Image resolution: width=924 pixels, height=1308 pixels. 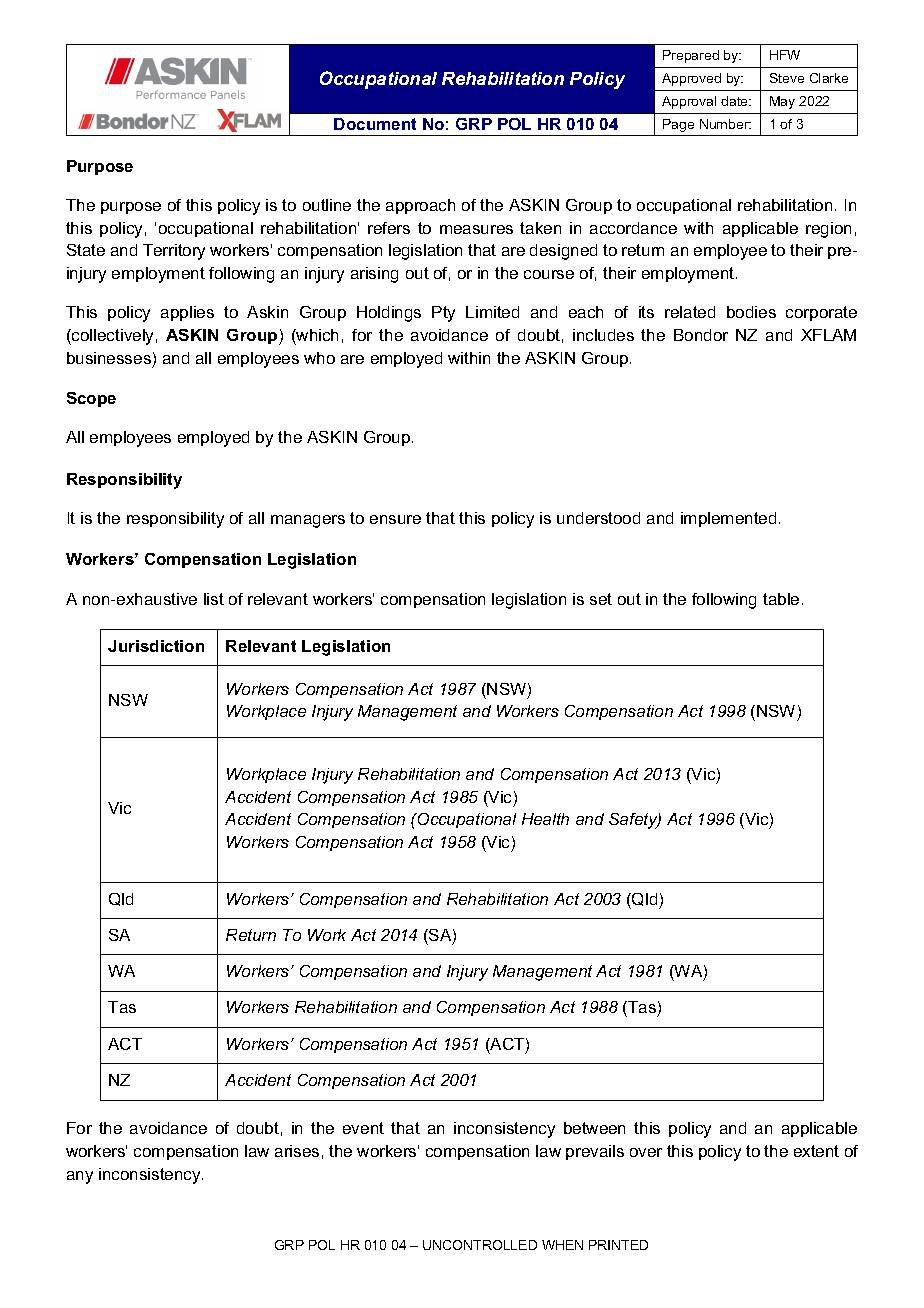 What do you see at coordinates (156, 646) in the image?
I see `Jurisdiction` at bounding box center [156, 646].
